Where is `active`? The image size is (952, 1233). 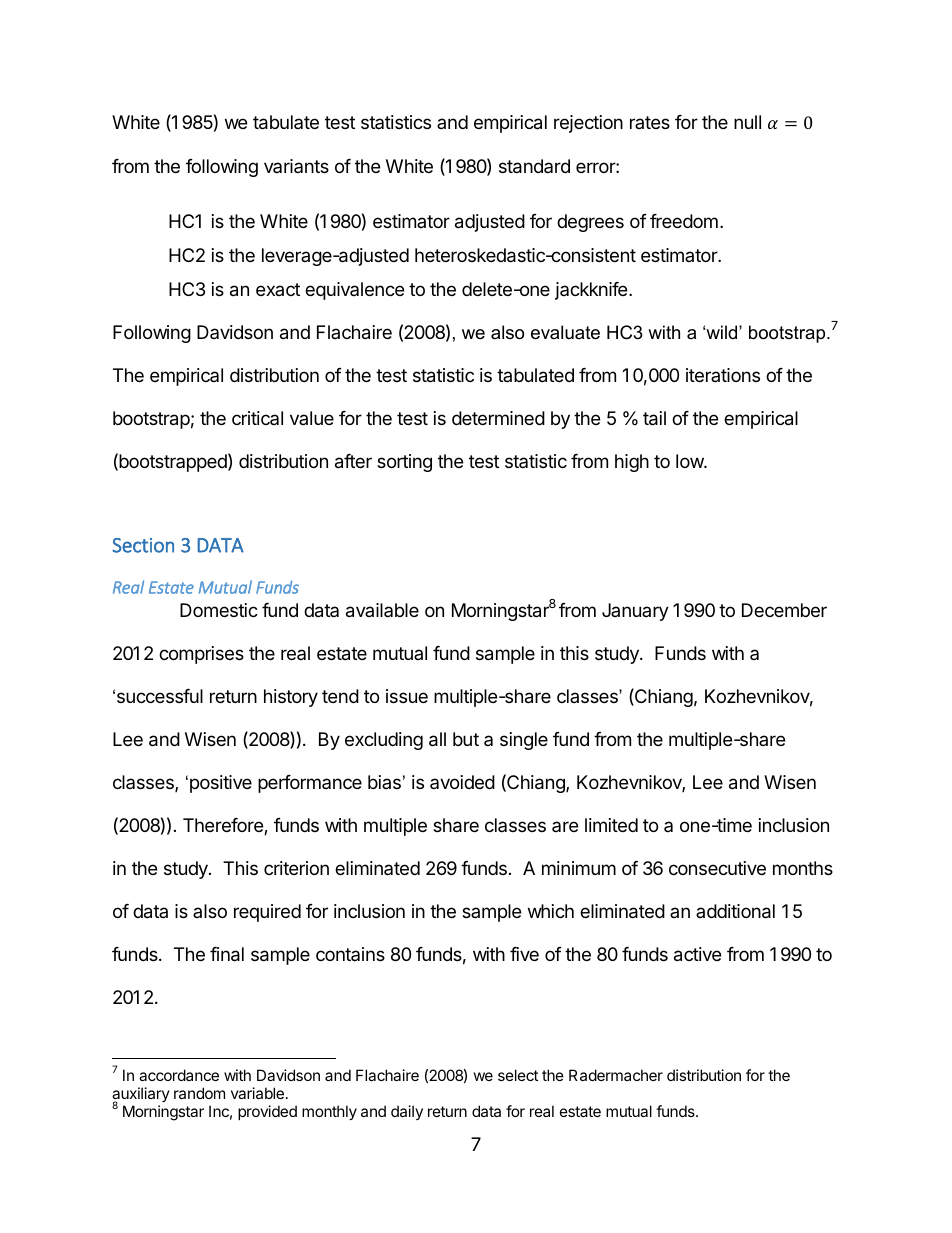
active is located at coordinates (697, 954).
